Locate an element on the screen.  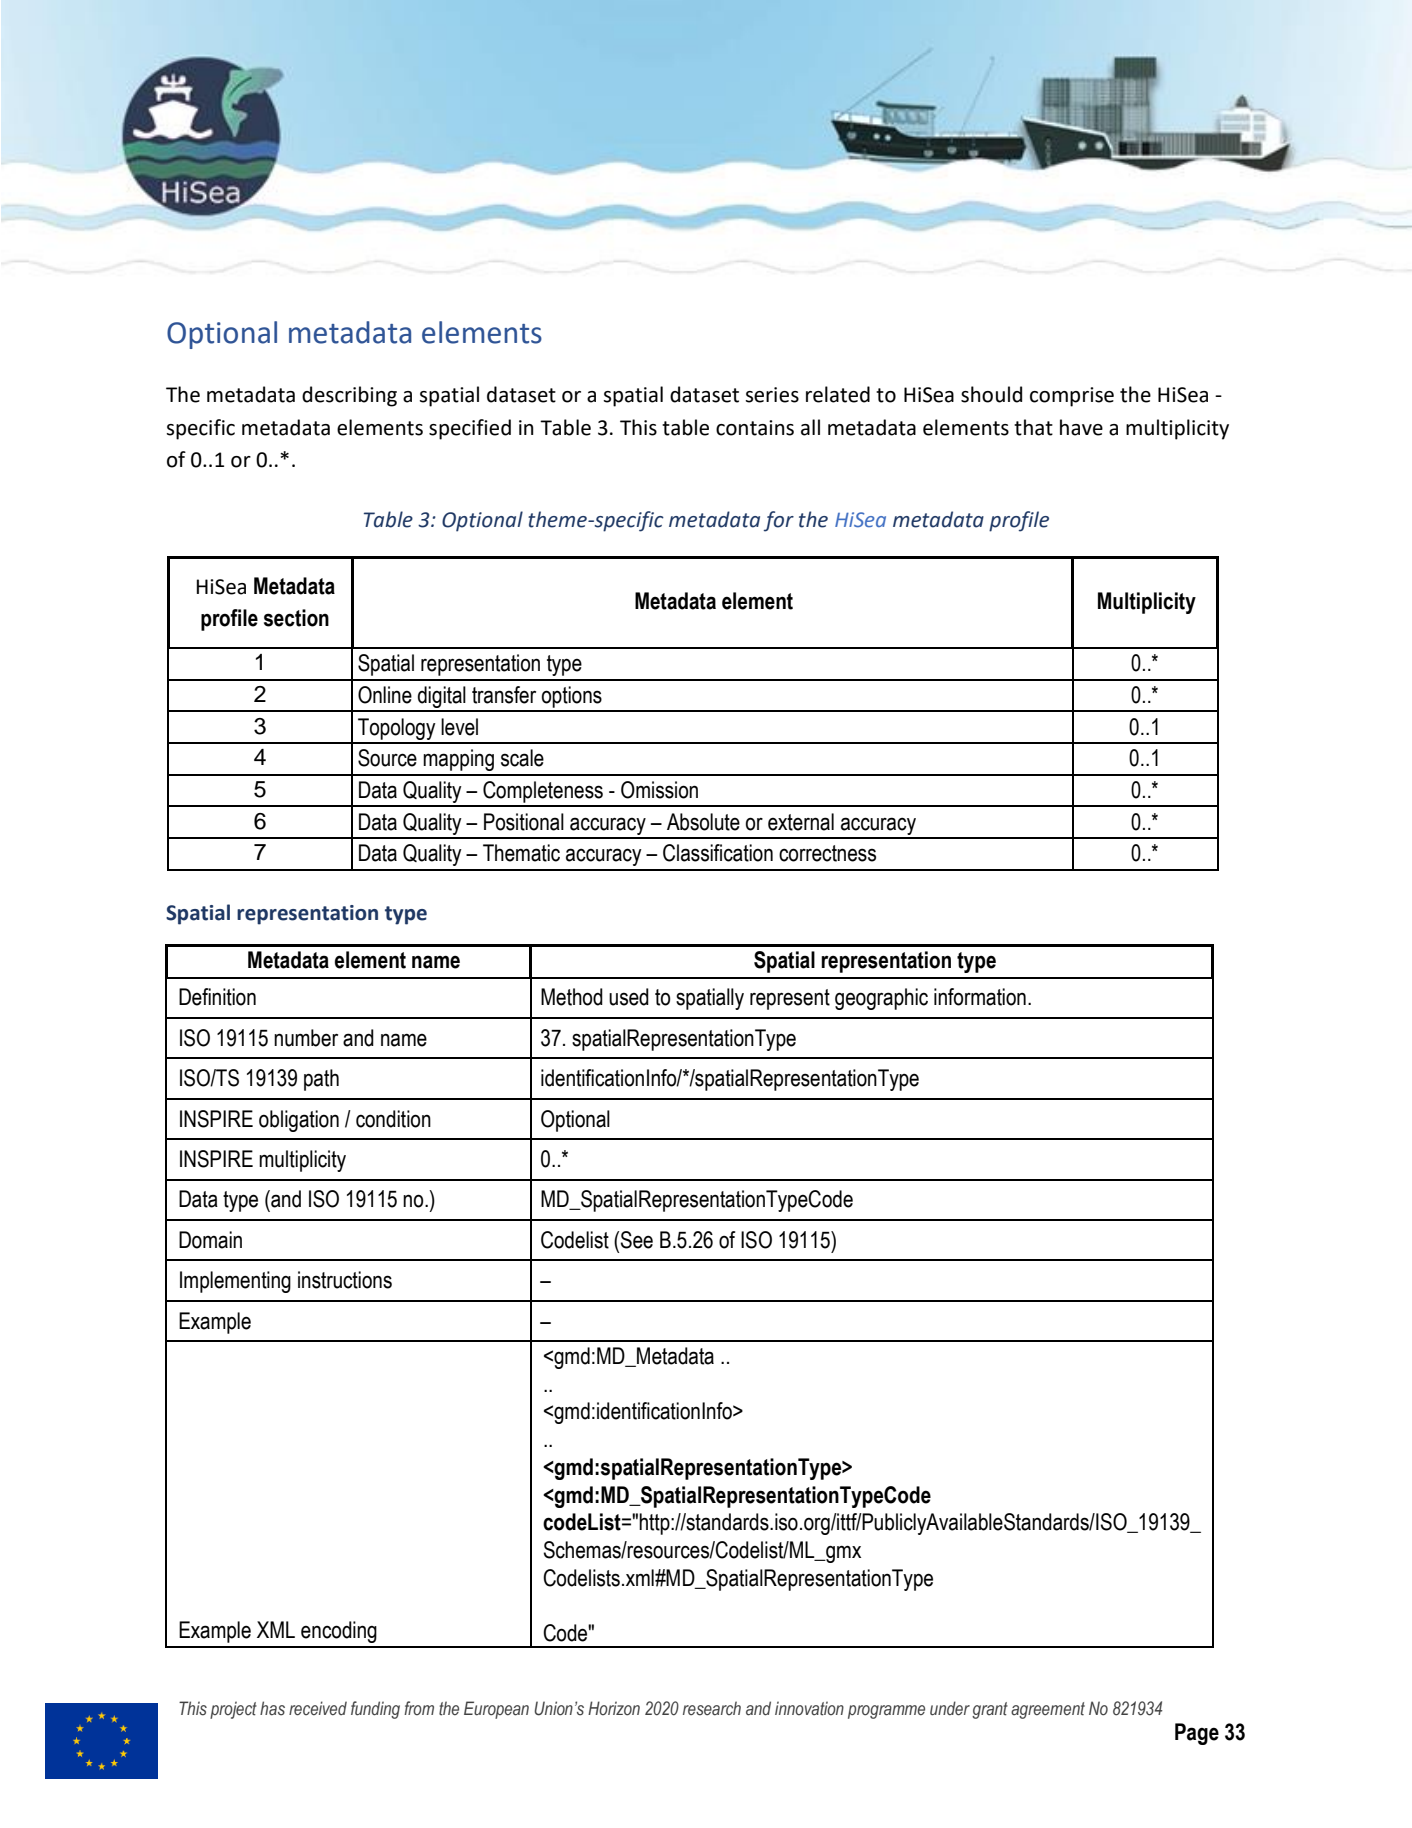
information is located at coordinates (980, 997).
